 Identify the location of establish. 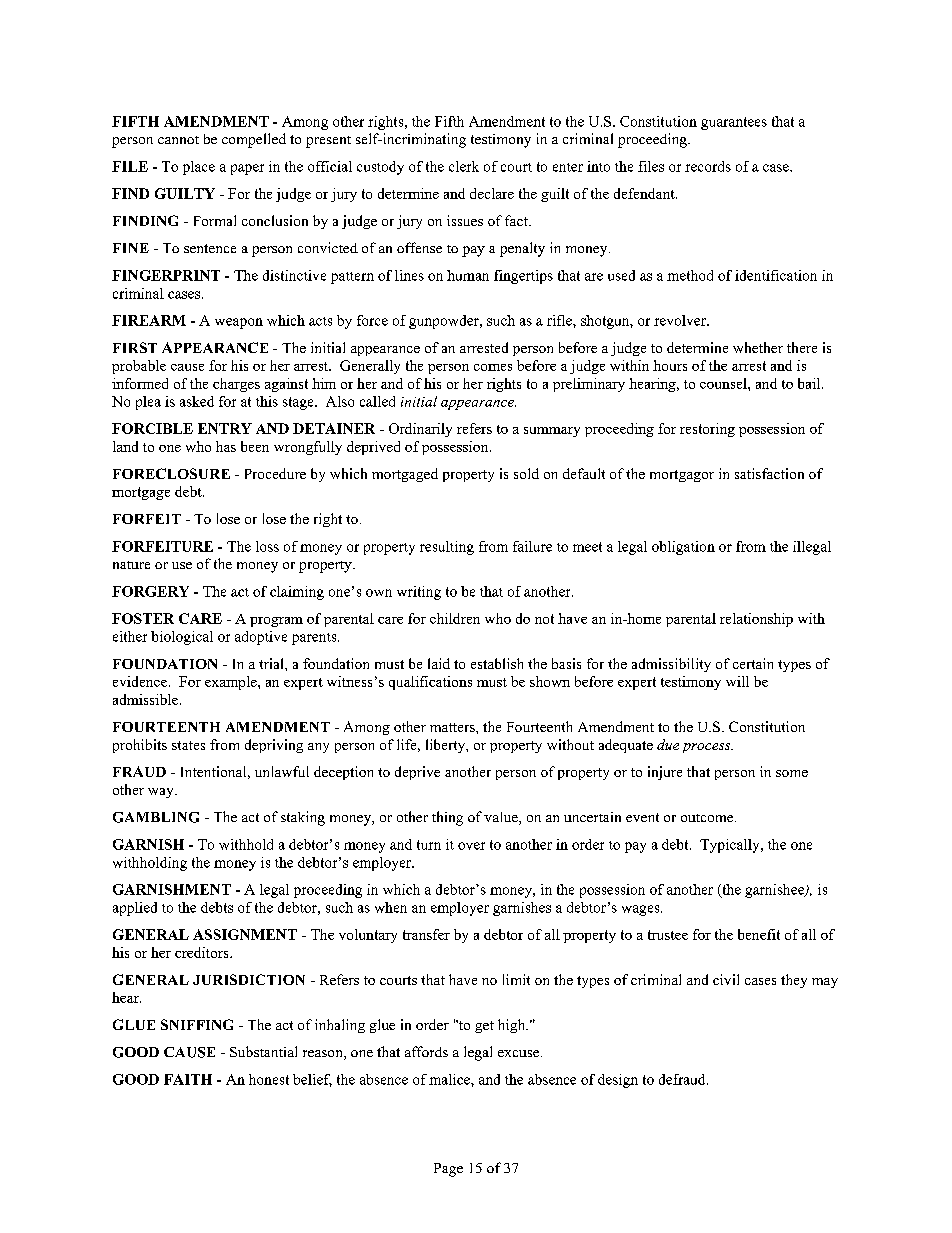
(497, 663).
